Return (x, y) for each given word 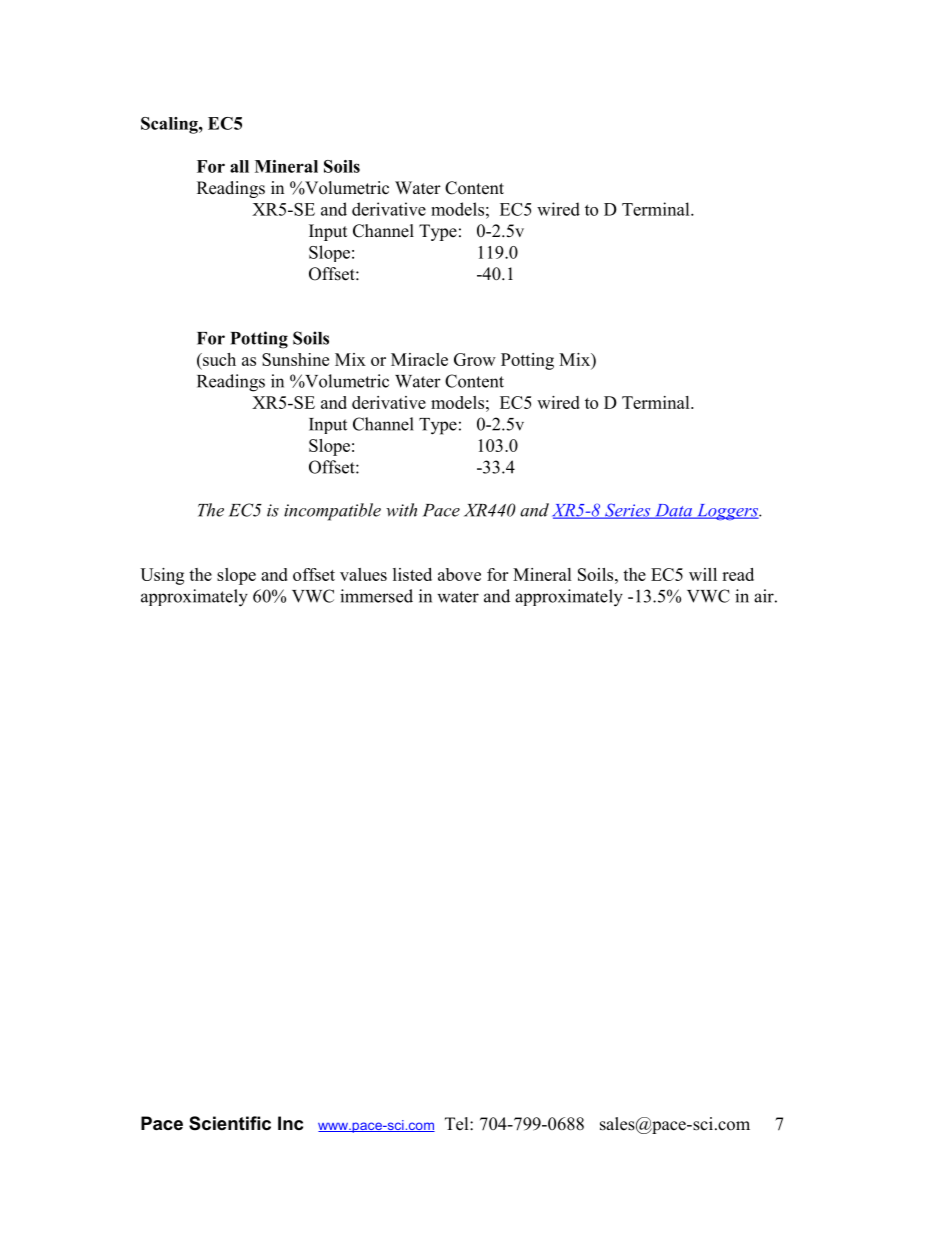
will (703, 574)
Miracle (419, 359)
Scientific (230, 1123)
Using (162, 576)
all (239, 166)
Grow (475, 359)
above (459, 574)
